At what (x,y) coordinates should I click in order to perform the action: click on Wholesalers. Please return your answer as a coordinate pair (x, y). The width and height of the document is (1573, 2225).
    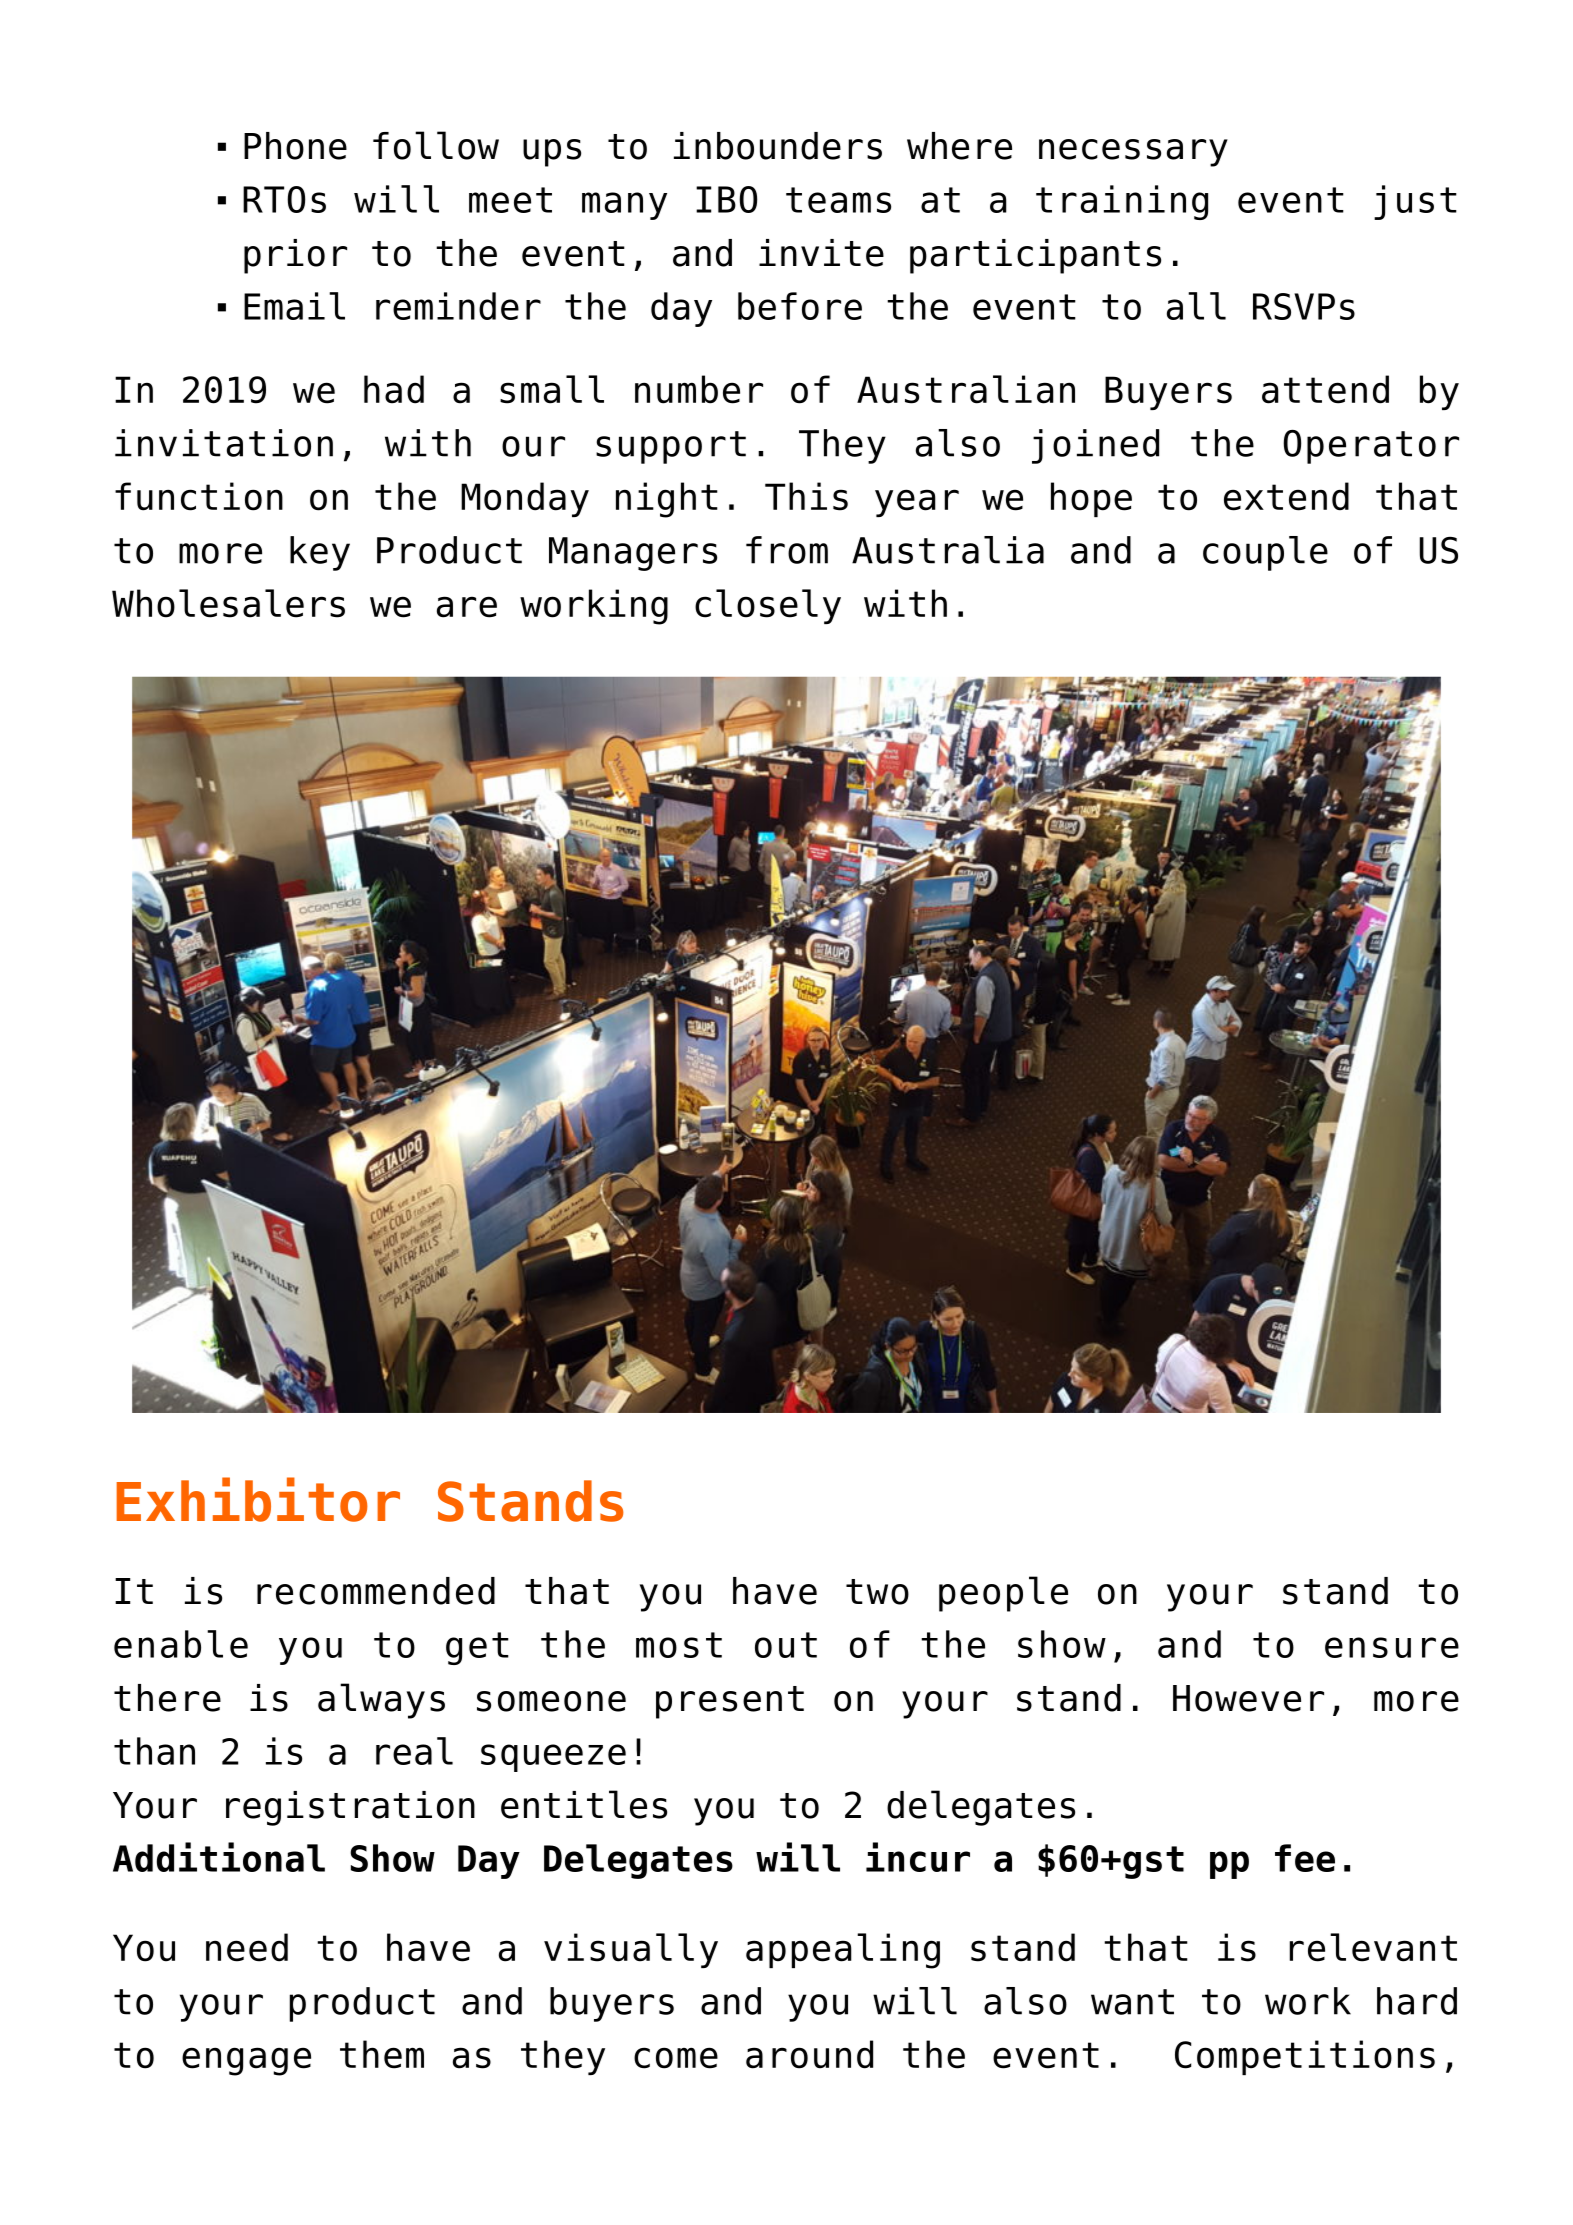
    Looking at the image, I should click on (228, 603).
